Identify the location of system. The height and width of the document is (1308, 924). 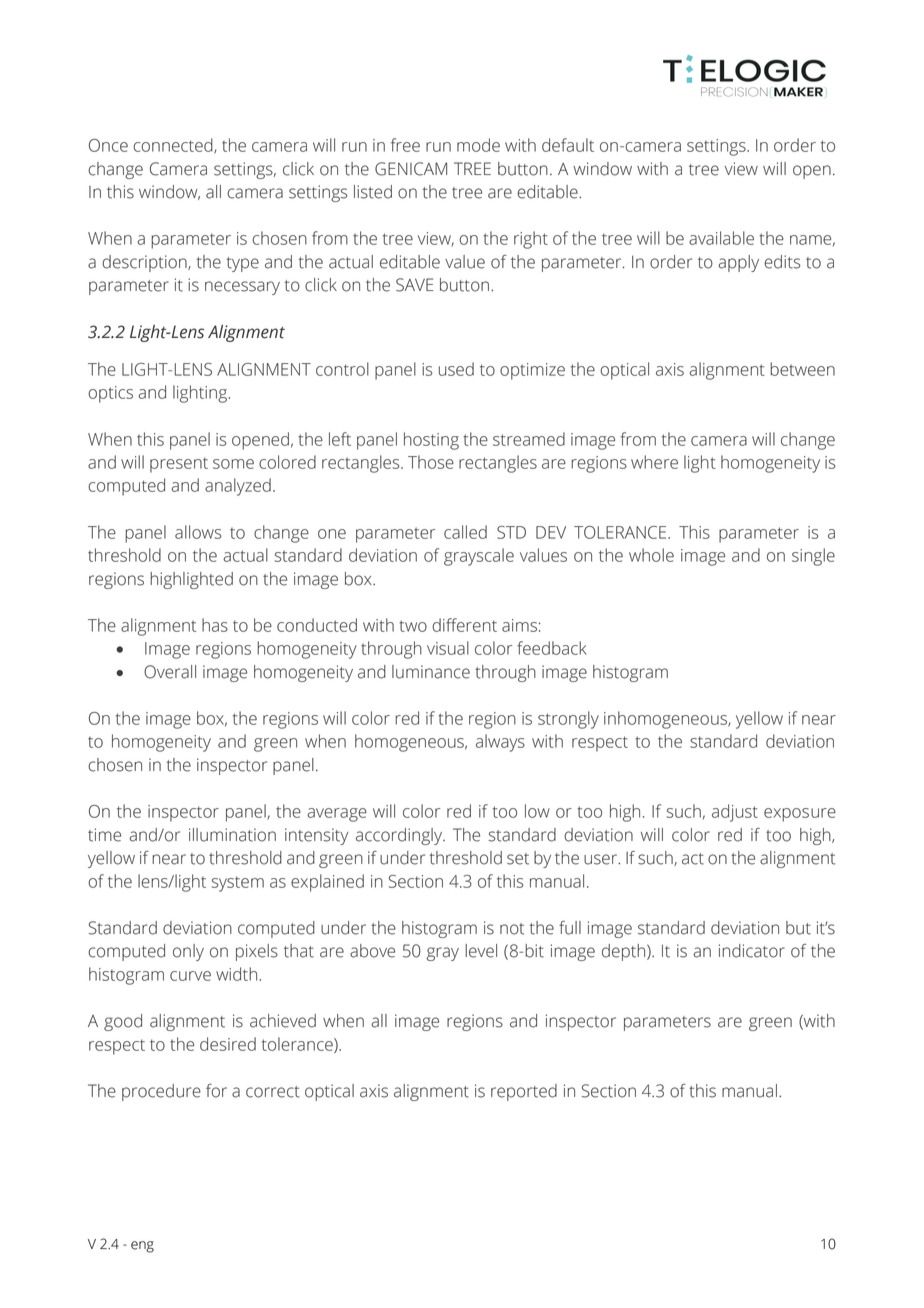
(238, 884).
